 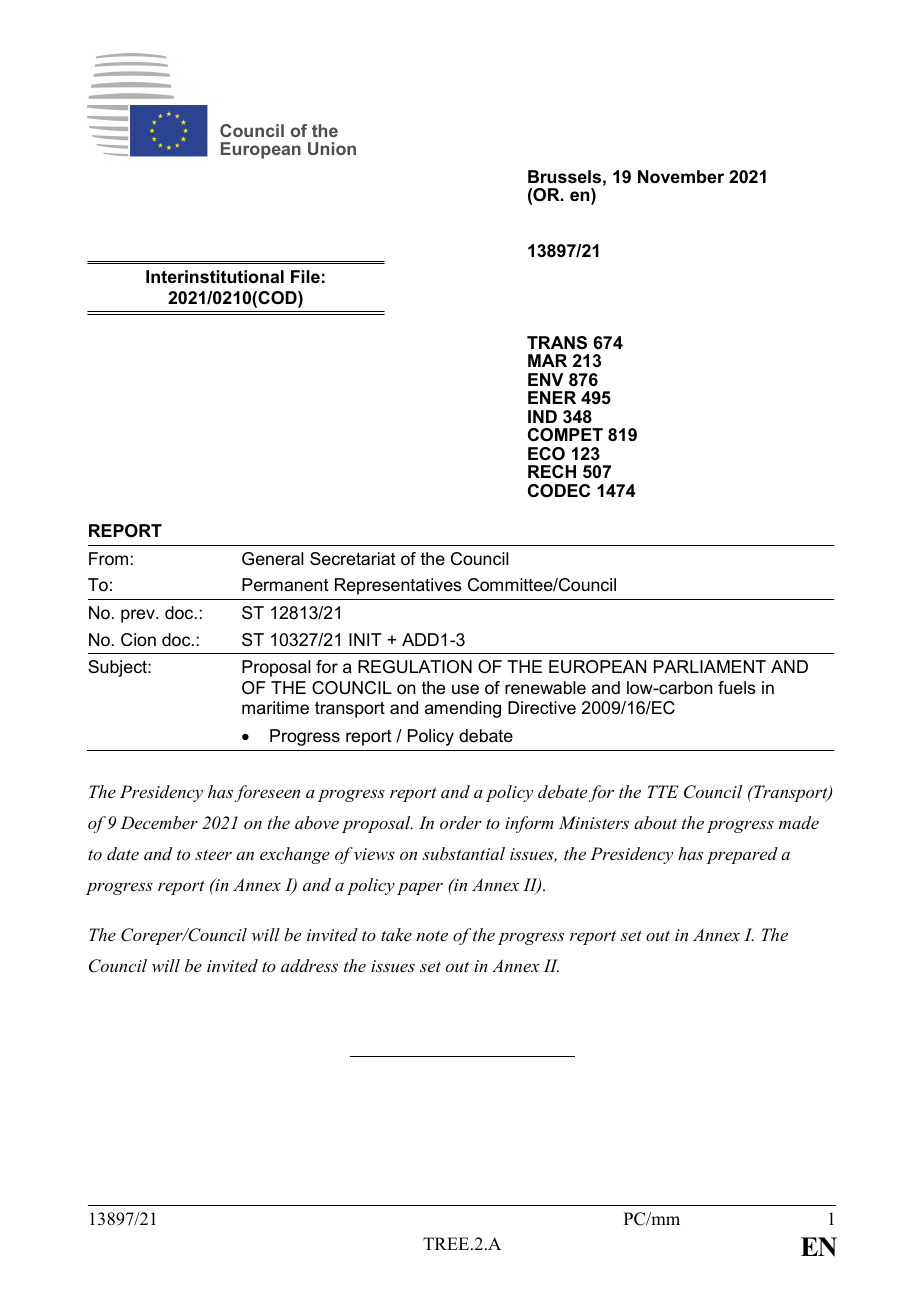 What do you see at coordinates (108, 558) in the screenshot?
I see `From` at bounding box center [108, 558].
